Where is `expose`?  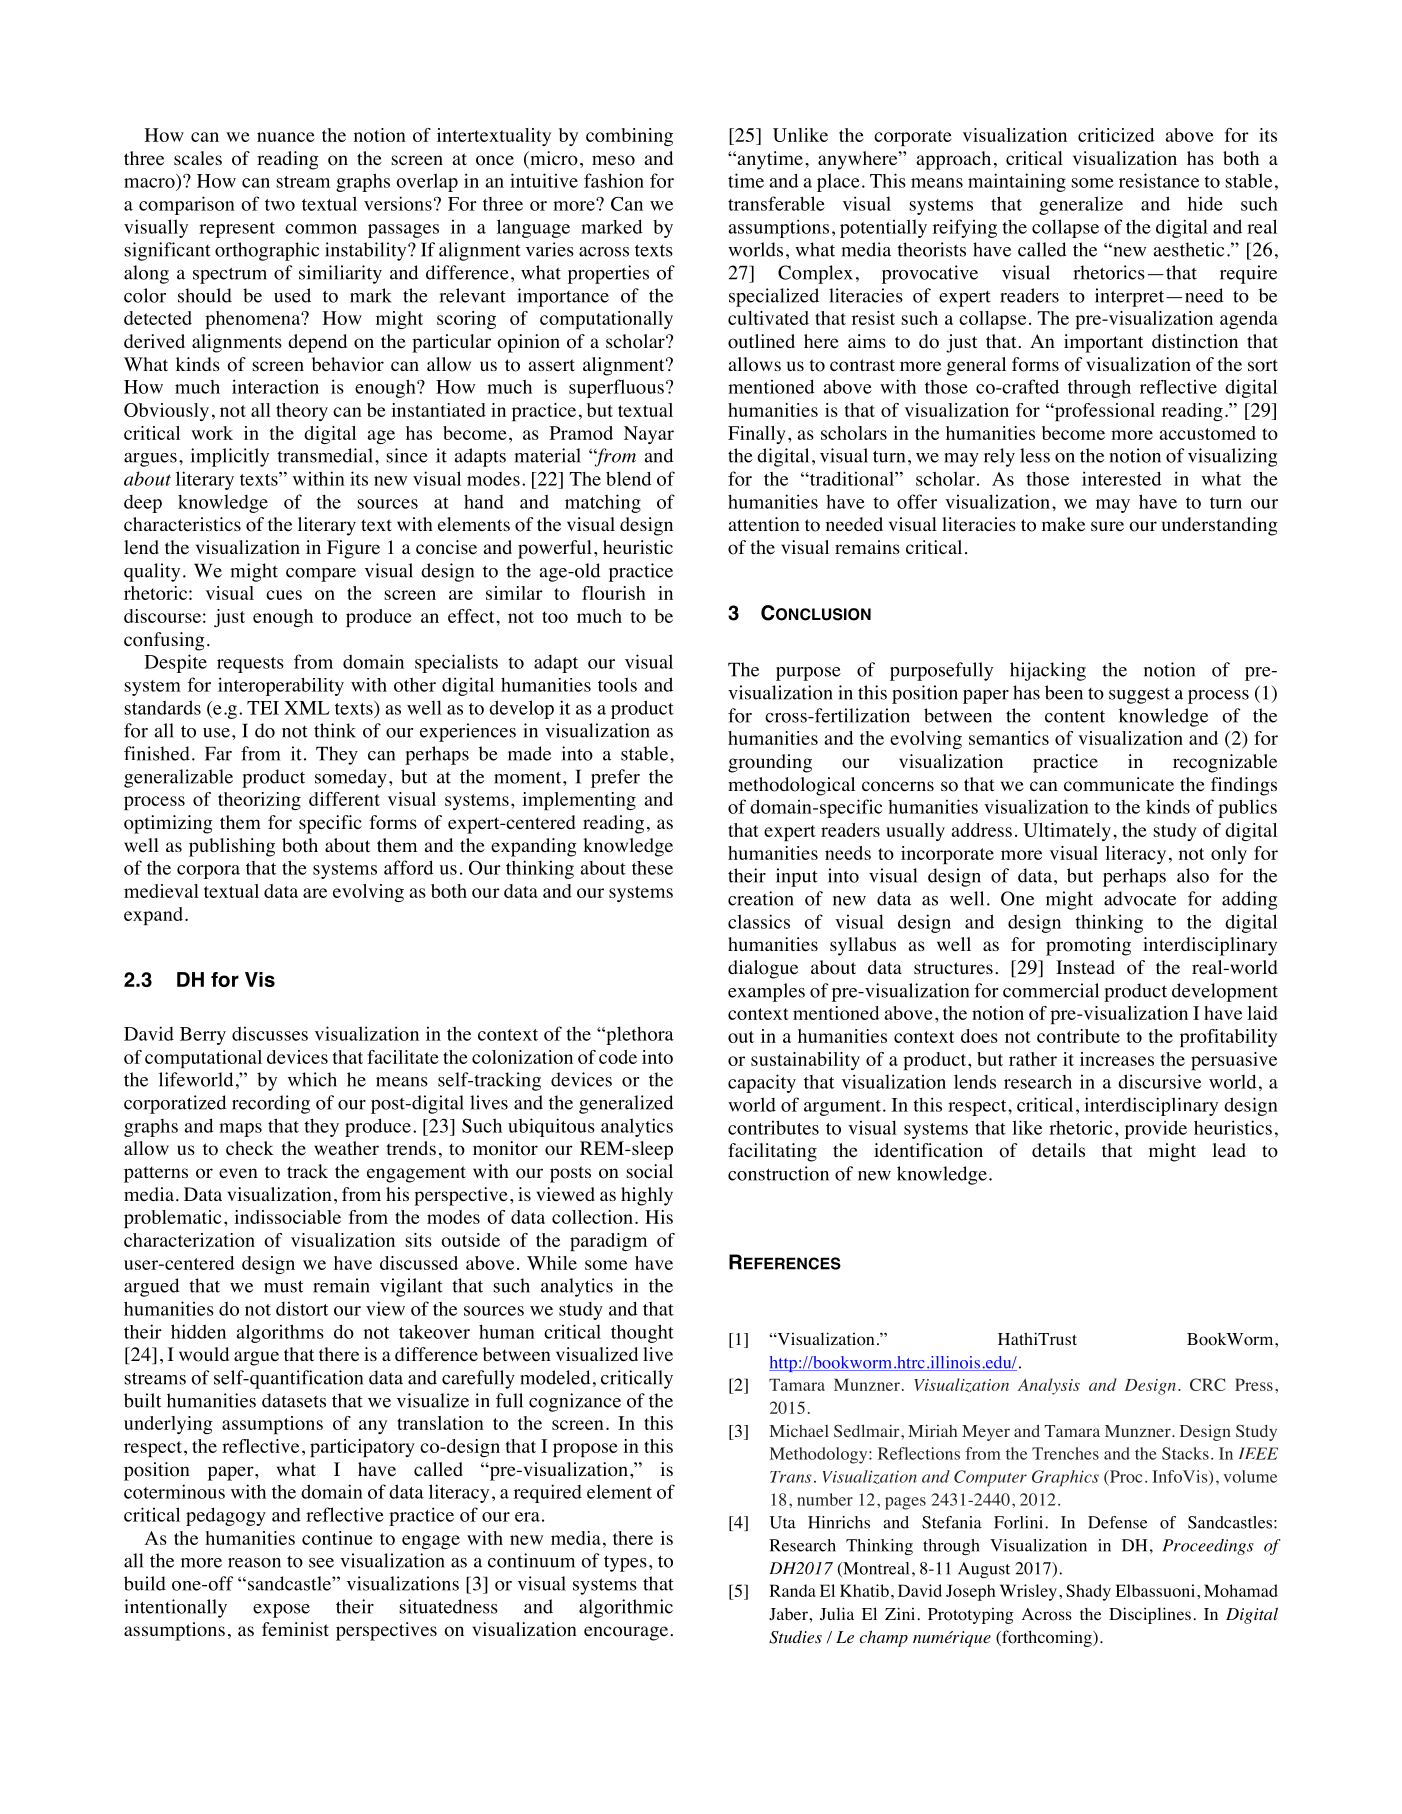 expose is located at coordinates (281, 1611).
